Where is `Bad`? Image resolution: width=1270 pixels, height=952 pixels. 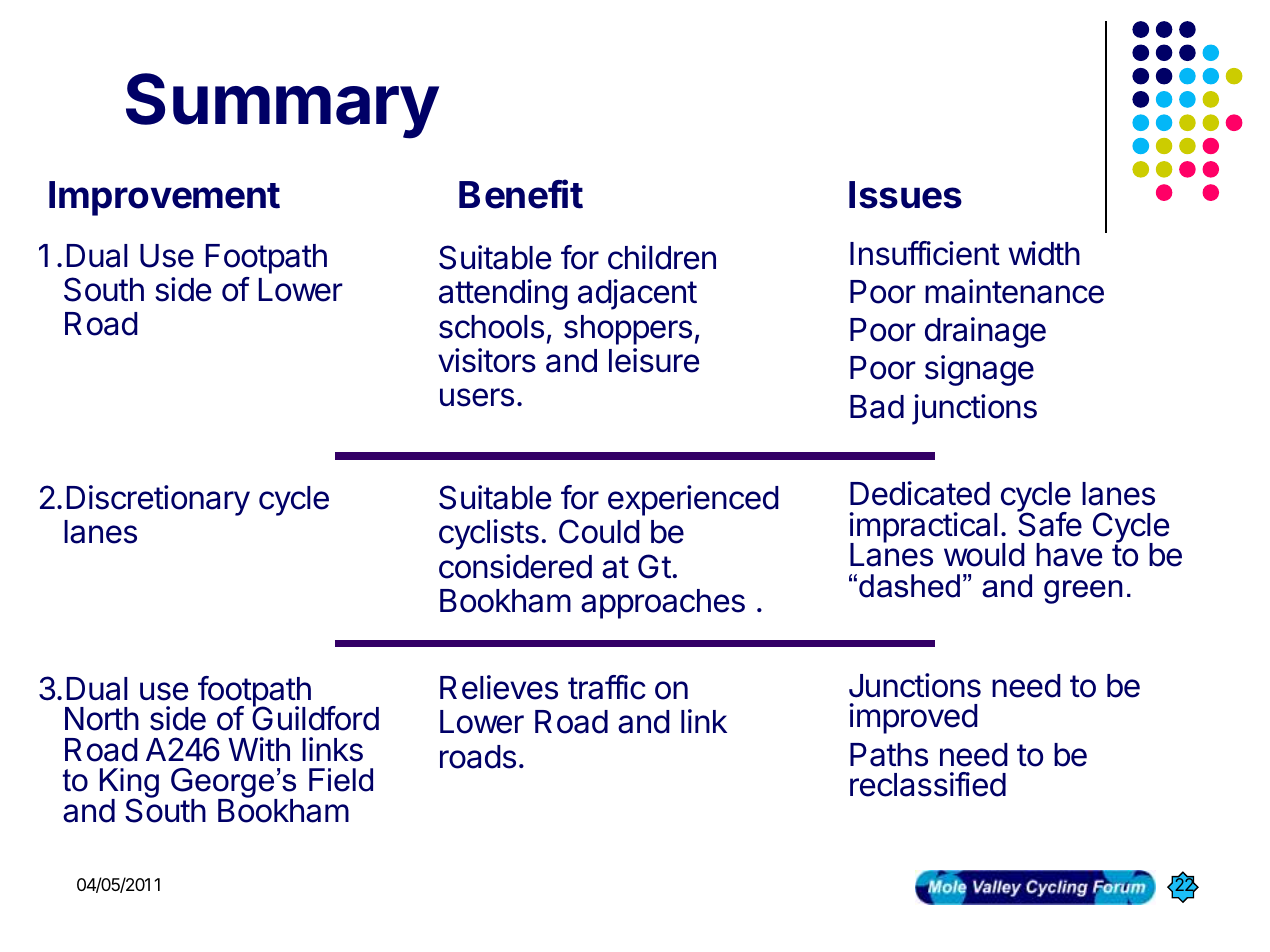
Bad is located at coordinates (877, 407).
